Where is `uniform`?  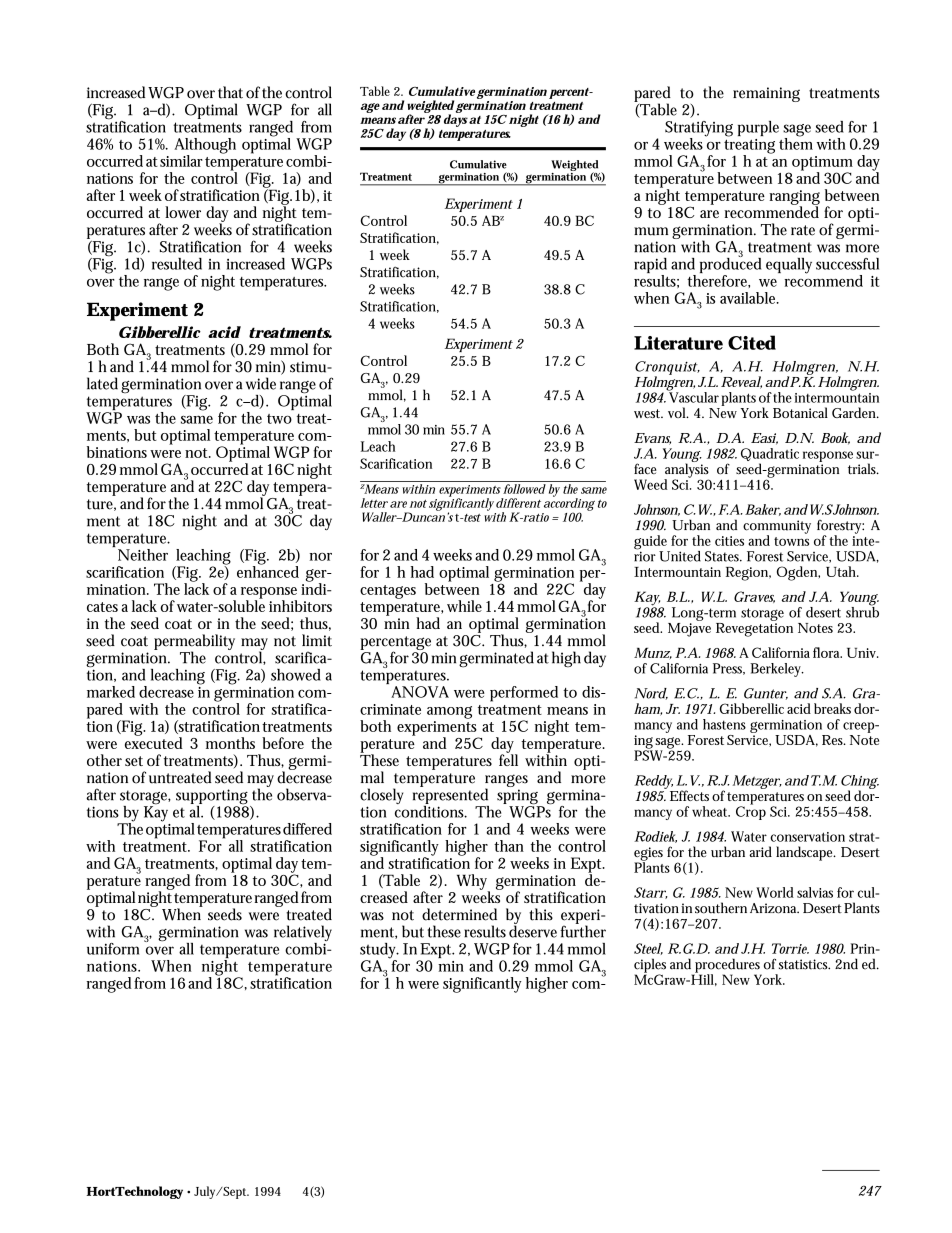 uniform is located at coordinates (113, 949).
